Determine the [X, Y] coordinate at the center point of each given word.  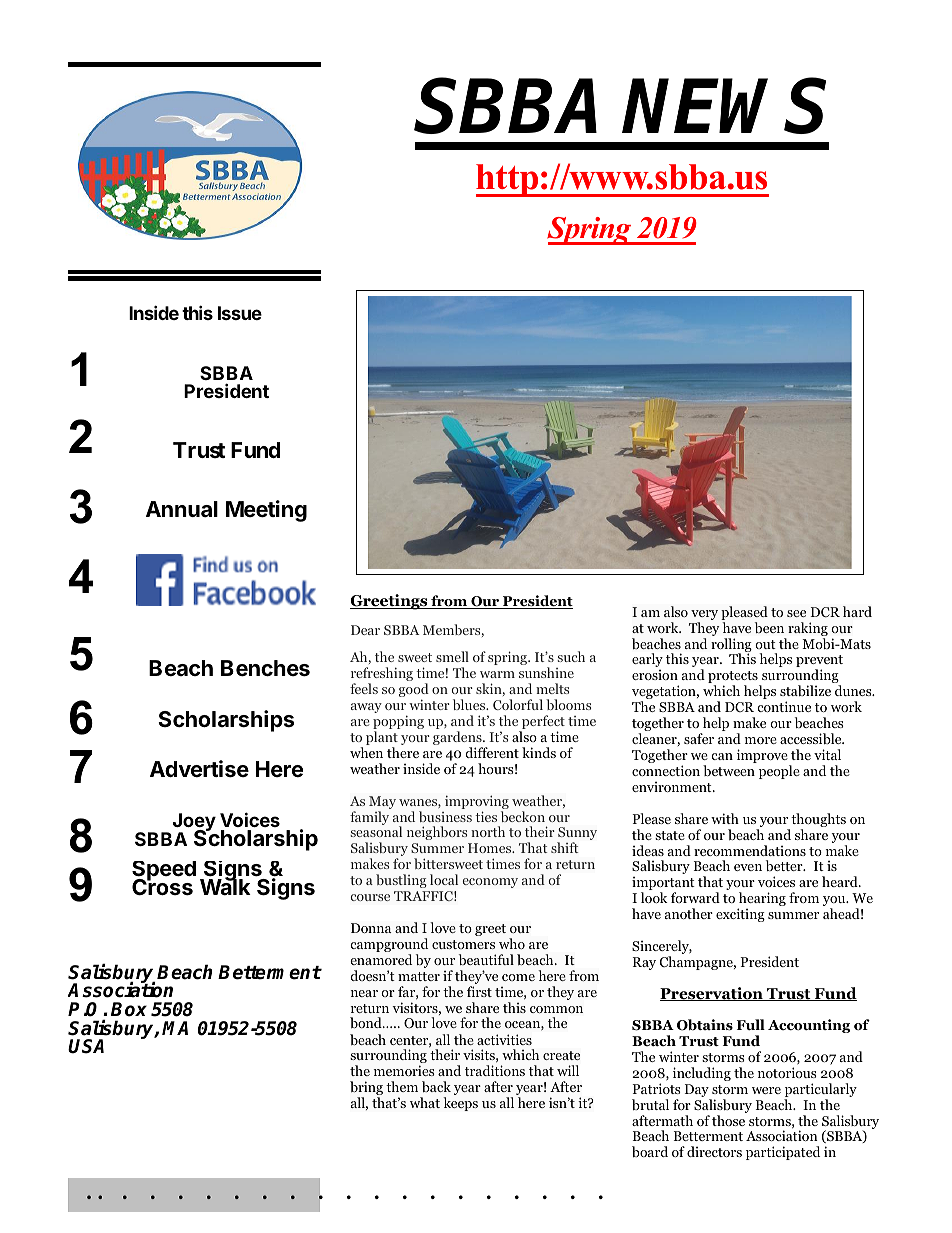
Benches [265, 668]
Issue [240, 313]
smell [452, 656]
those [728, 1120]
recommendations [750, 850]
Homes [491, 848]
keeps [460, 1104]
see [796, 613]
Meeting [266, 511]
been [769, 627]
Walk [225, 886]
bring [366, 1089]
